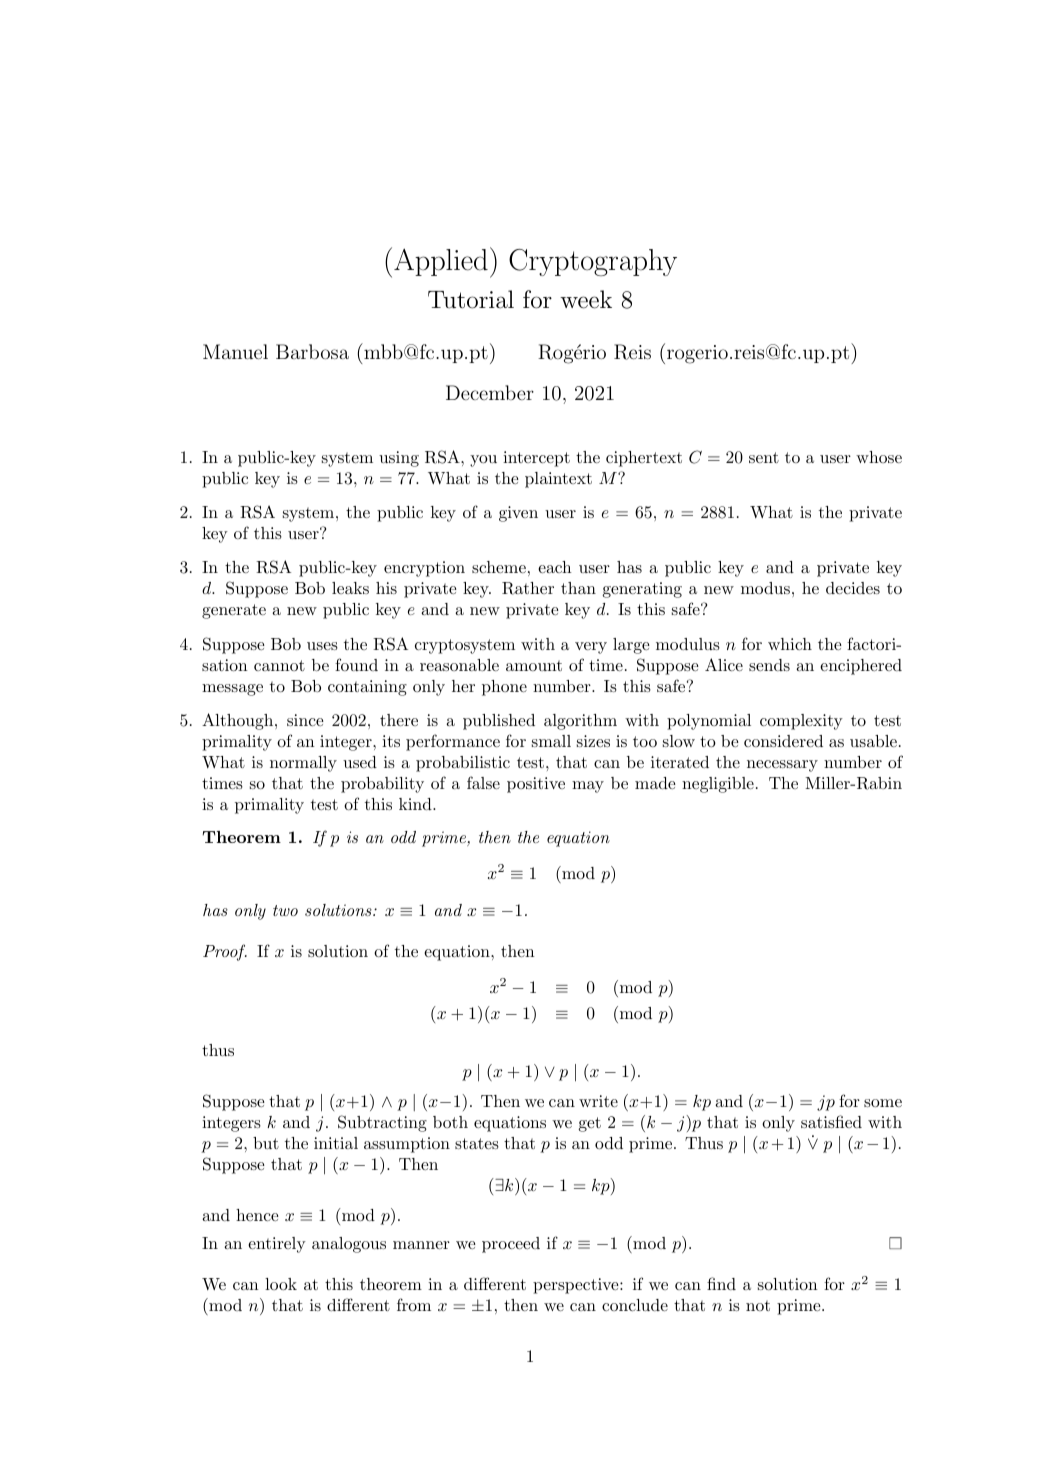 This screenshot has width=1047, height=1481. I want to click on some, so click(883, 1103).
